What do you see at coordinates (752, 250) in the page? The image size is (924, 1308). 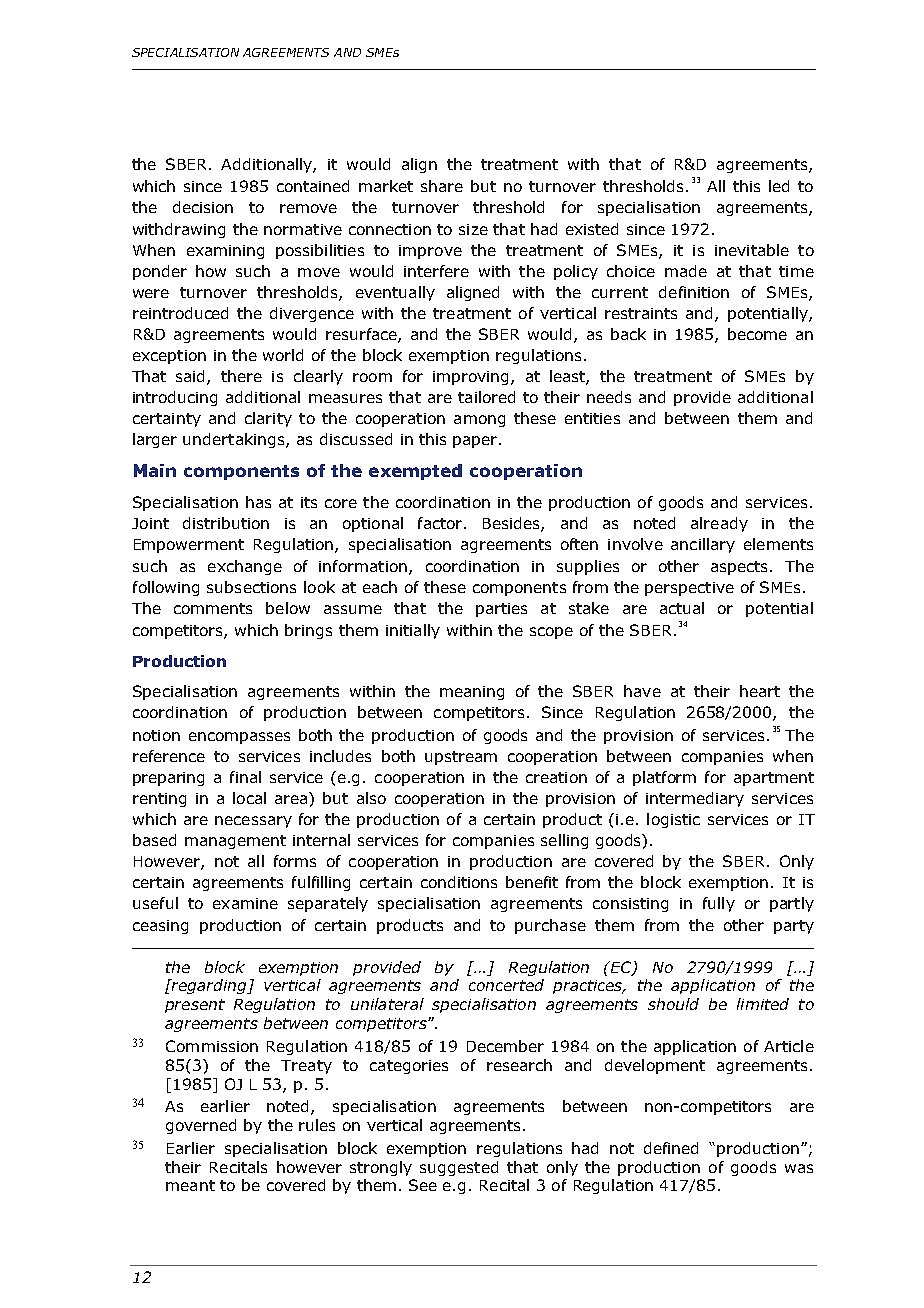 I see `inevitable` at bounding box center [752, 250].
